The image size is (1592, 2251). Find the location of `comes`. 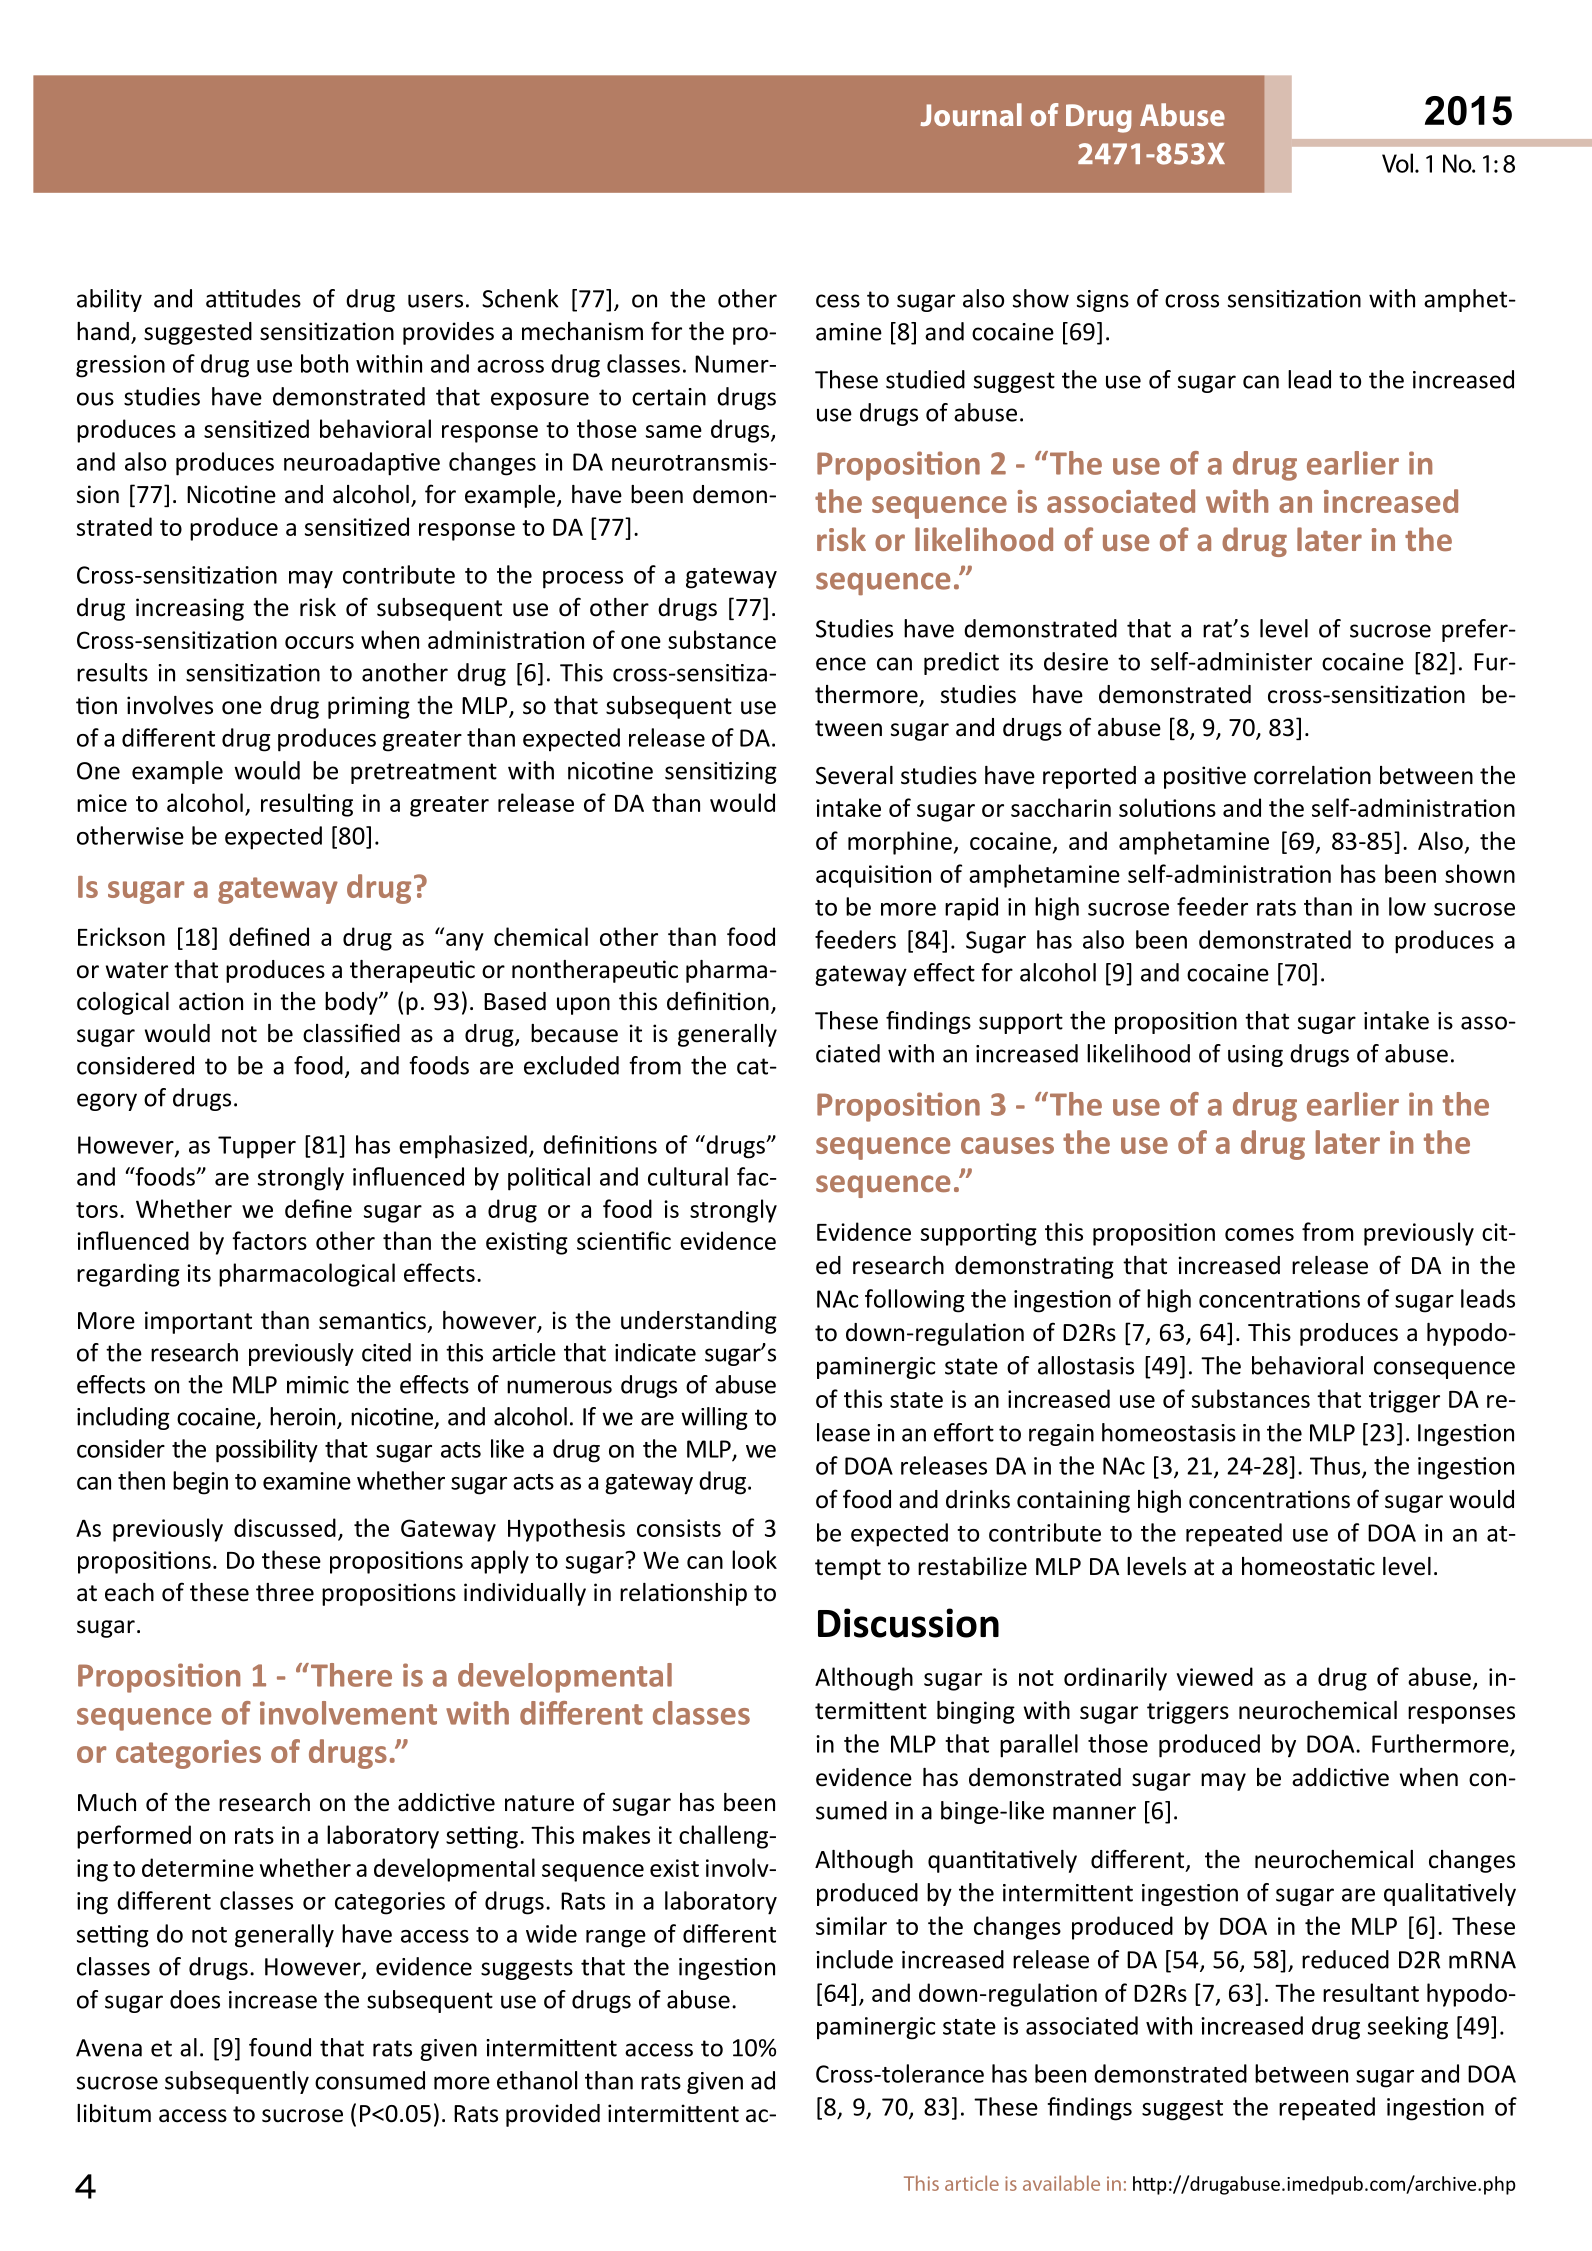

comes is located at coordinates (1259, 1234).
